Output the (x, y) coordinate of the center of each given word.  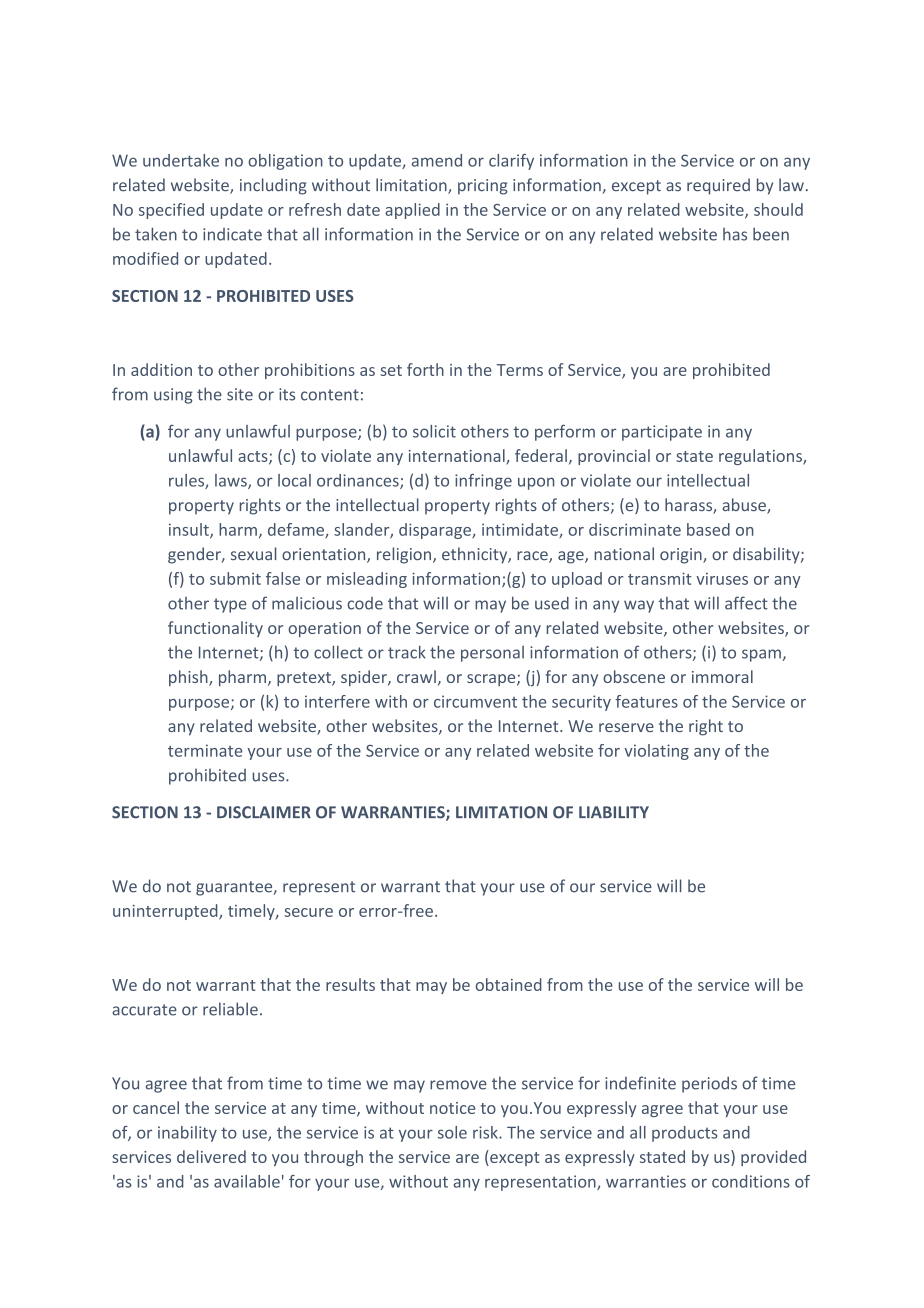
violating (656, 752)
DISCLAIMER (264, 812)
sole (452, 1132)
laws (232, 481)
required (718, 186)
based (708, 529)
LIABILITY (614, 812)
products (685, 1134)
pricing (483, 187)
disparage (436, 531)
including (273, 186)
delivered (211, 1156)
